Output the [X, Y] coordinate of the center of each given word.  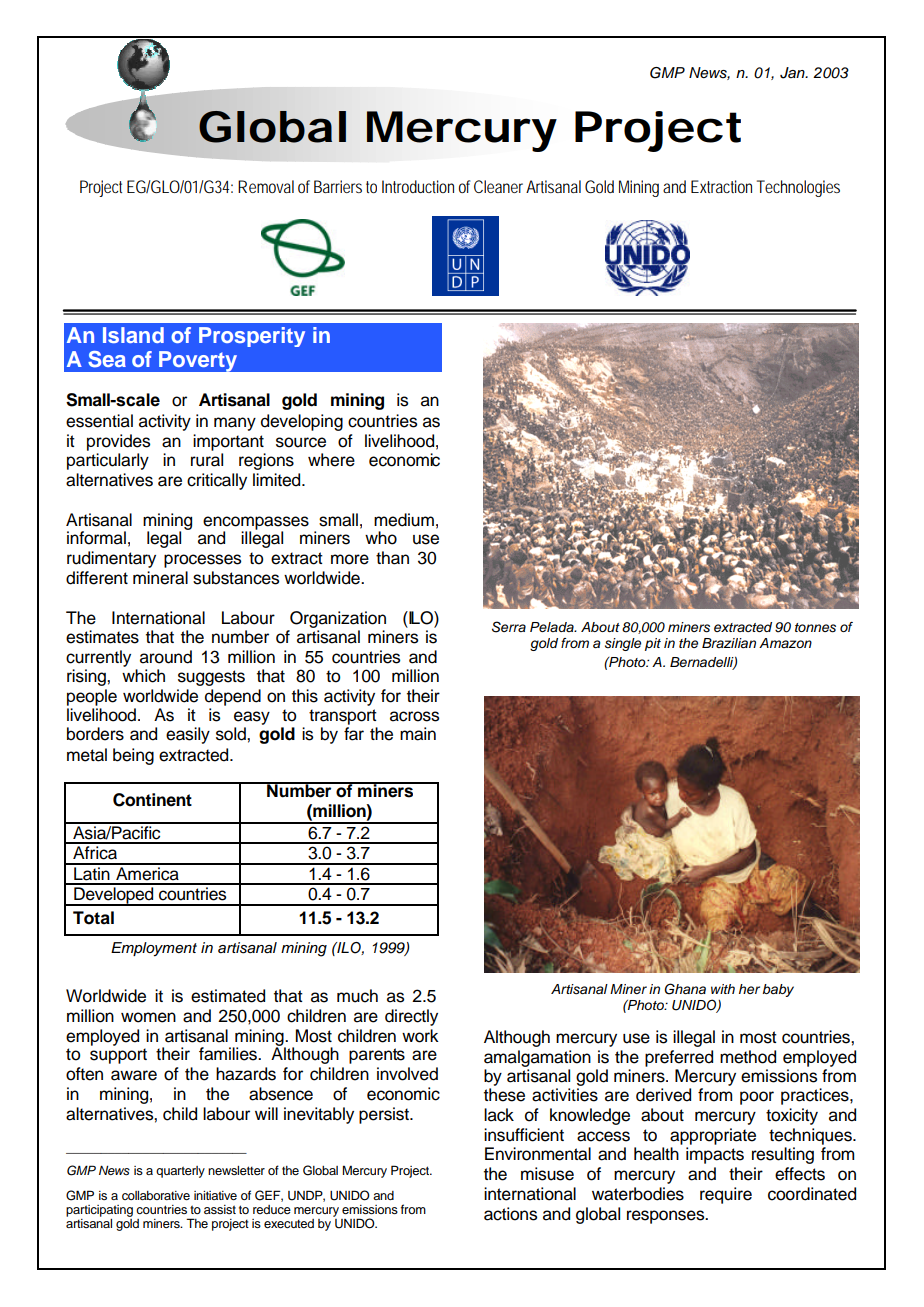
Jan [793, 73]
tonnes [815, 628]
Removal [266, 186]
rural [207, 460]
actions [510, 1214]
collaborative [156, 1195]
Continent [152, 800]
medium [404, 520]
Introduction [418, 186]
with [723, 989]
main [418, 734]
